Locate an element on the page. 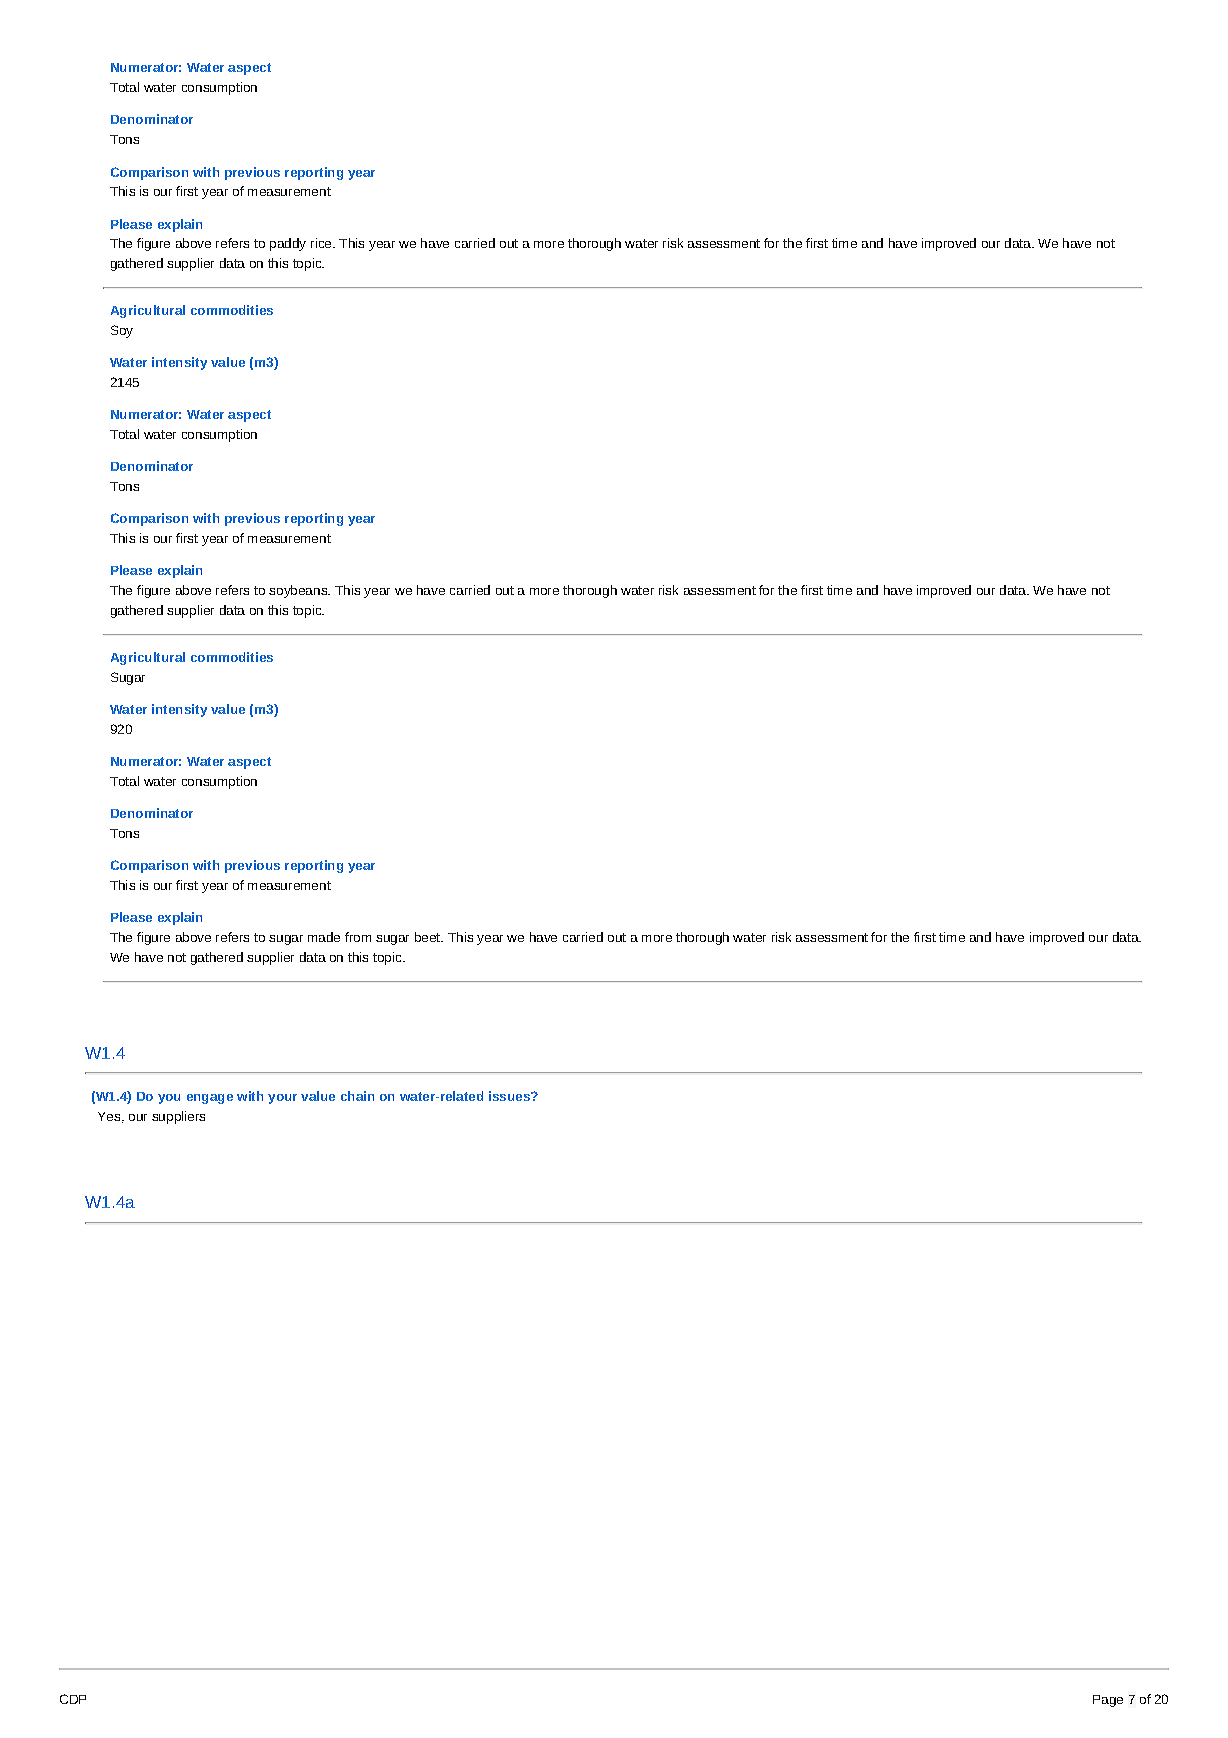 The width and height of the image is (1228, 1738). CDP is located at coordinates (73, 1699).
